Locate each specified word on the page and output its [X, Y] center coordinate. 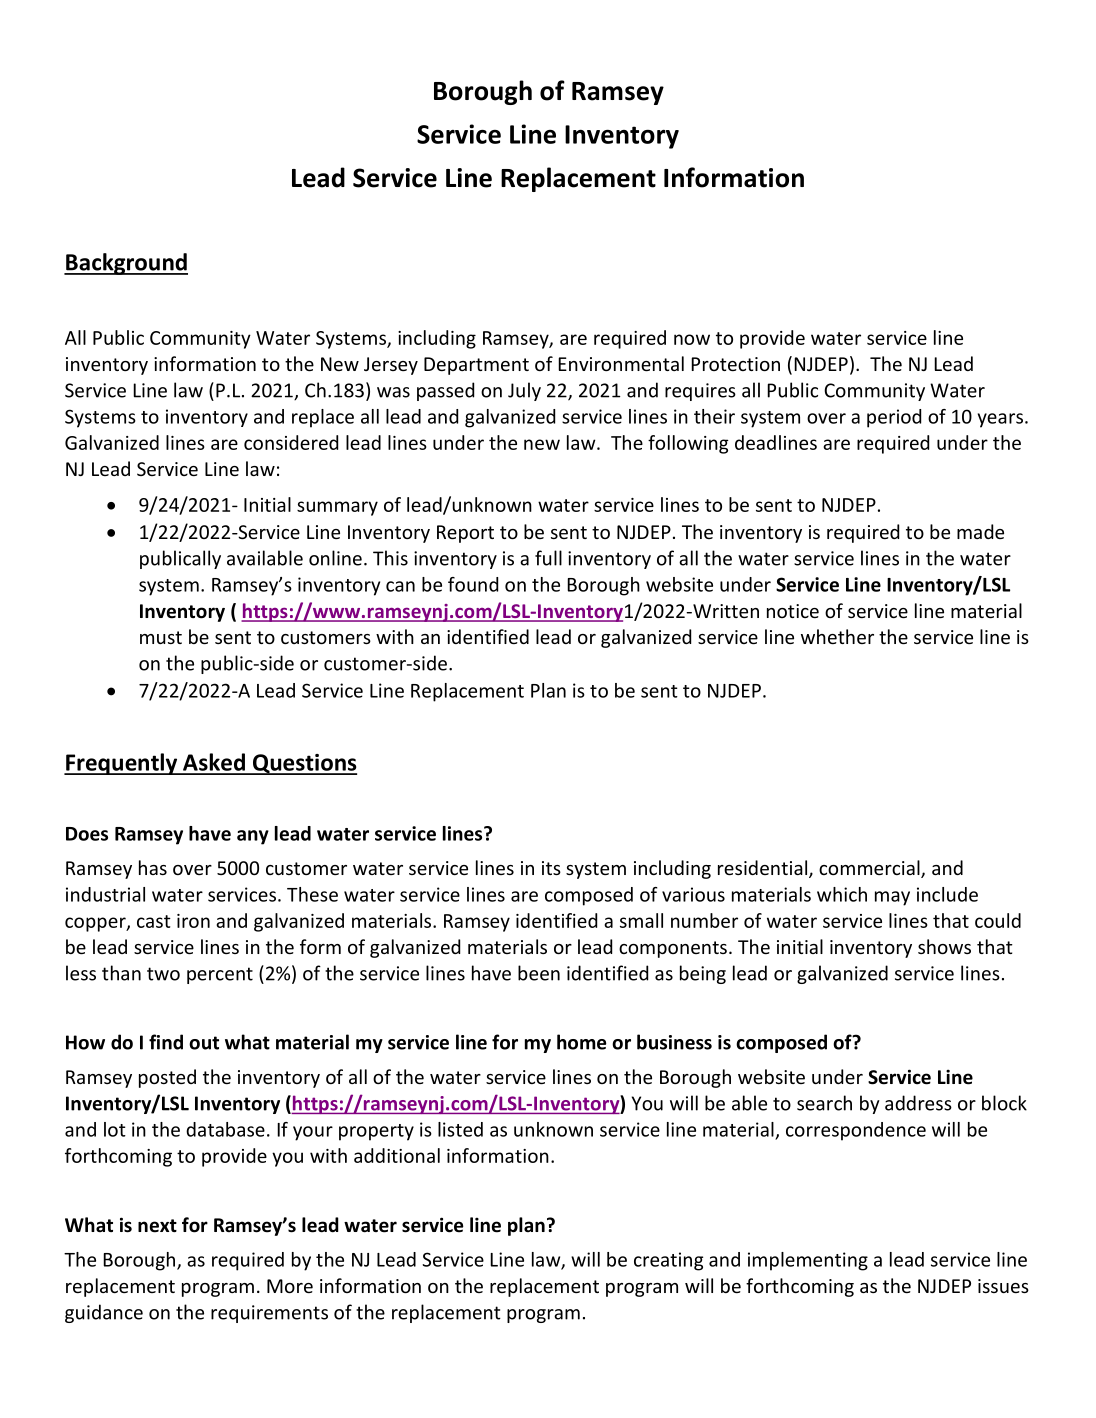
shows [944, 946]
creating [668, 1261]
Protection [735, 364]
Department [476, 366]
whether [837, 636]
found [473, 584]
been [539, 973]
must [161, 637]
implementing [808, 1261]
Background [126, 264]
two [163, 974]
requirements [269, 1314]
